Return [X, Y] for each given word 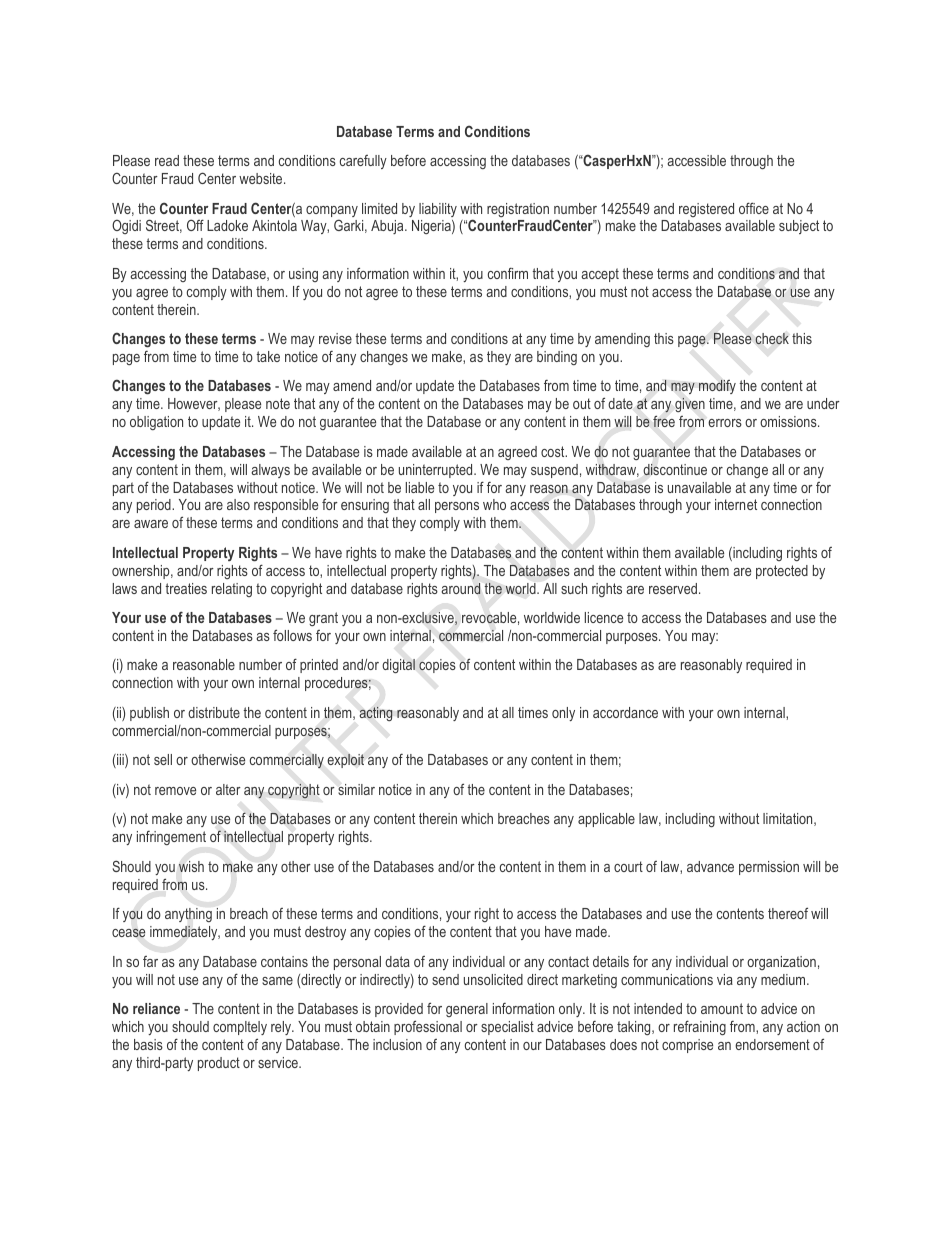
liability [438, 210]
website [262, 178]
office [754, 208]
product [219, 1064]
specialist [507, 1028]
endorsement [772, 1044]
